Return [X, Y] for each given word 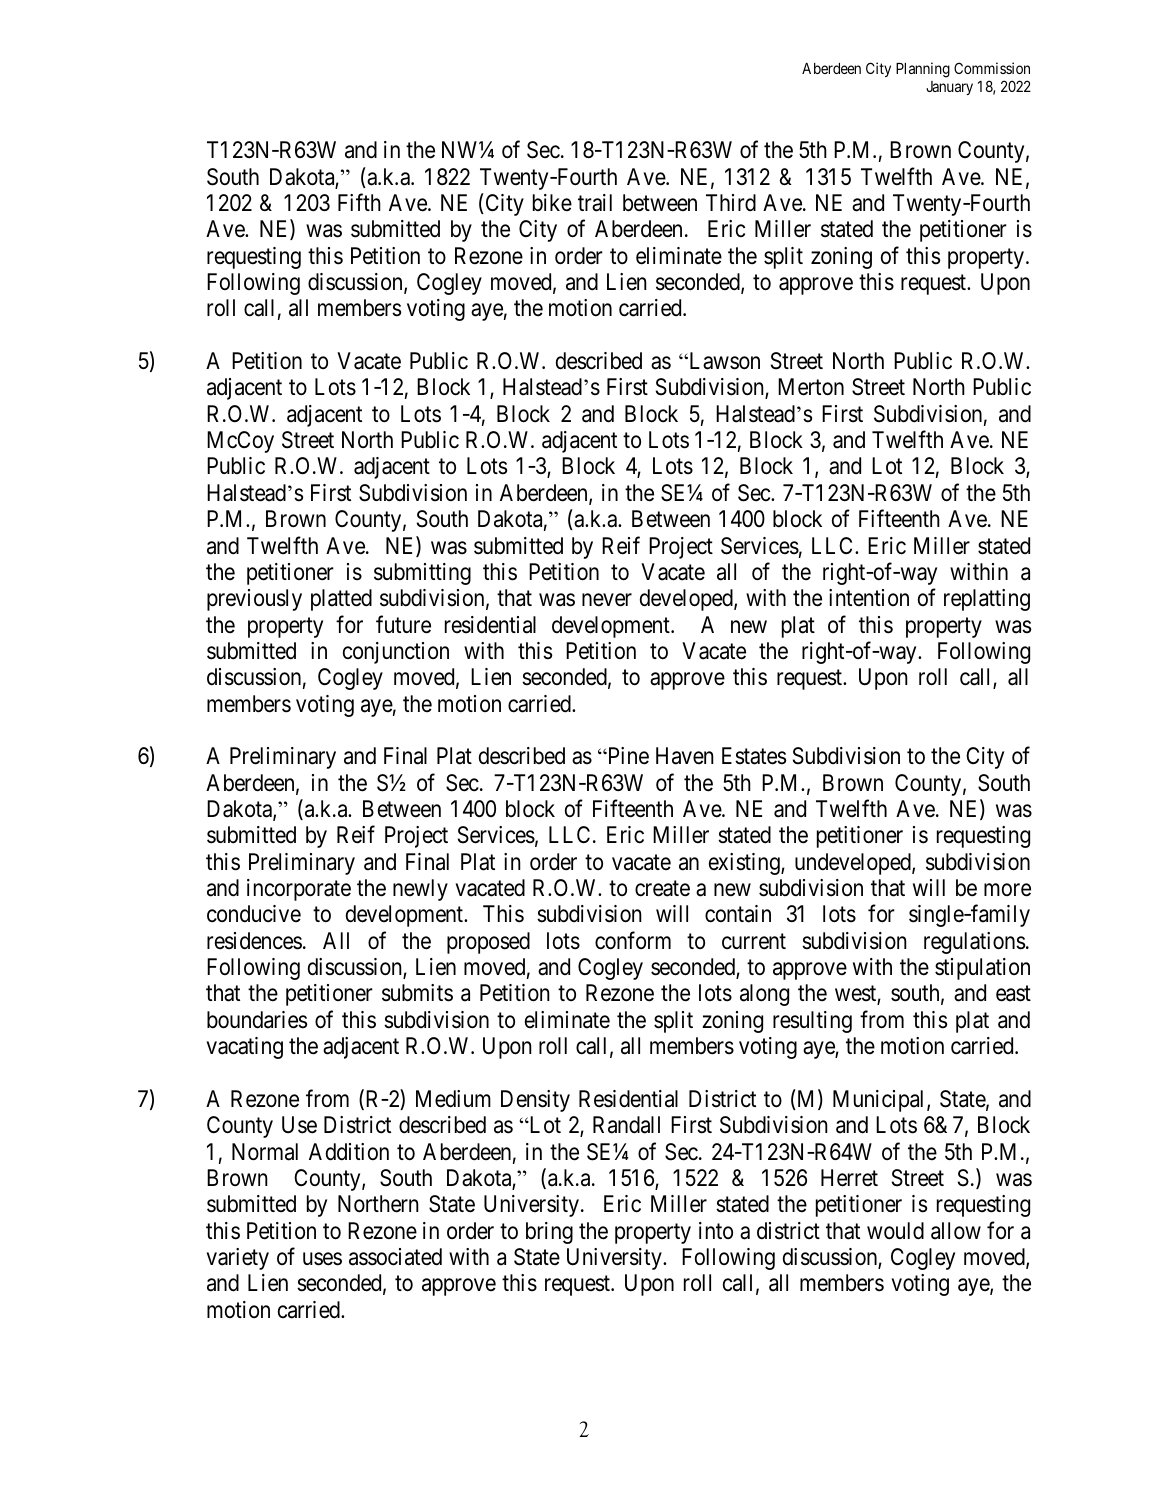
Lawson [723, 361]
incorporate [299, 890]
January [949, 88]
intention [869, 598]
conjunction [396, 653]
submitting [422, 574]
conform [633, 940]
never [607, 600]
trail [595, 203]
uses [322, 1259]
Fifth [359, 202]
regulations [974, 943]
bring [549, 1233]
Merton [811, 387]
